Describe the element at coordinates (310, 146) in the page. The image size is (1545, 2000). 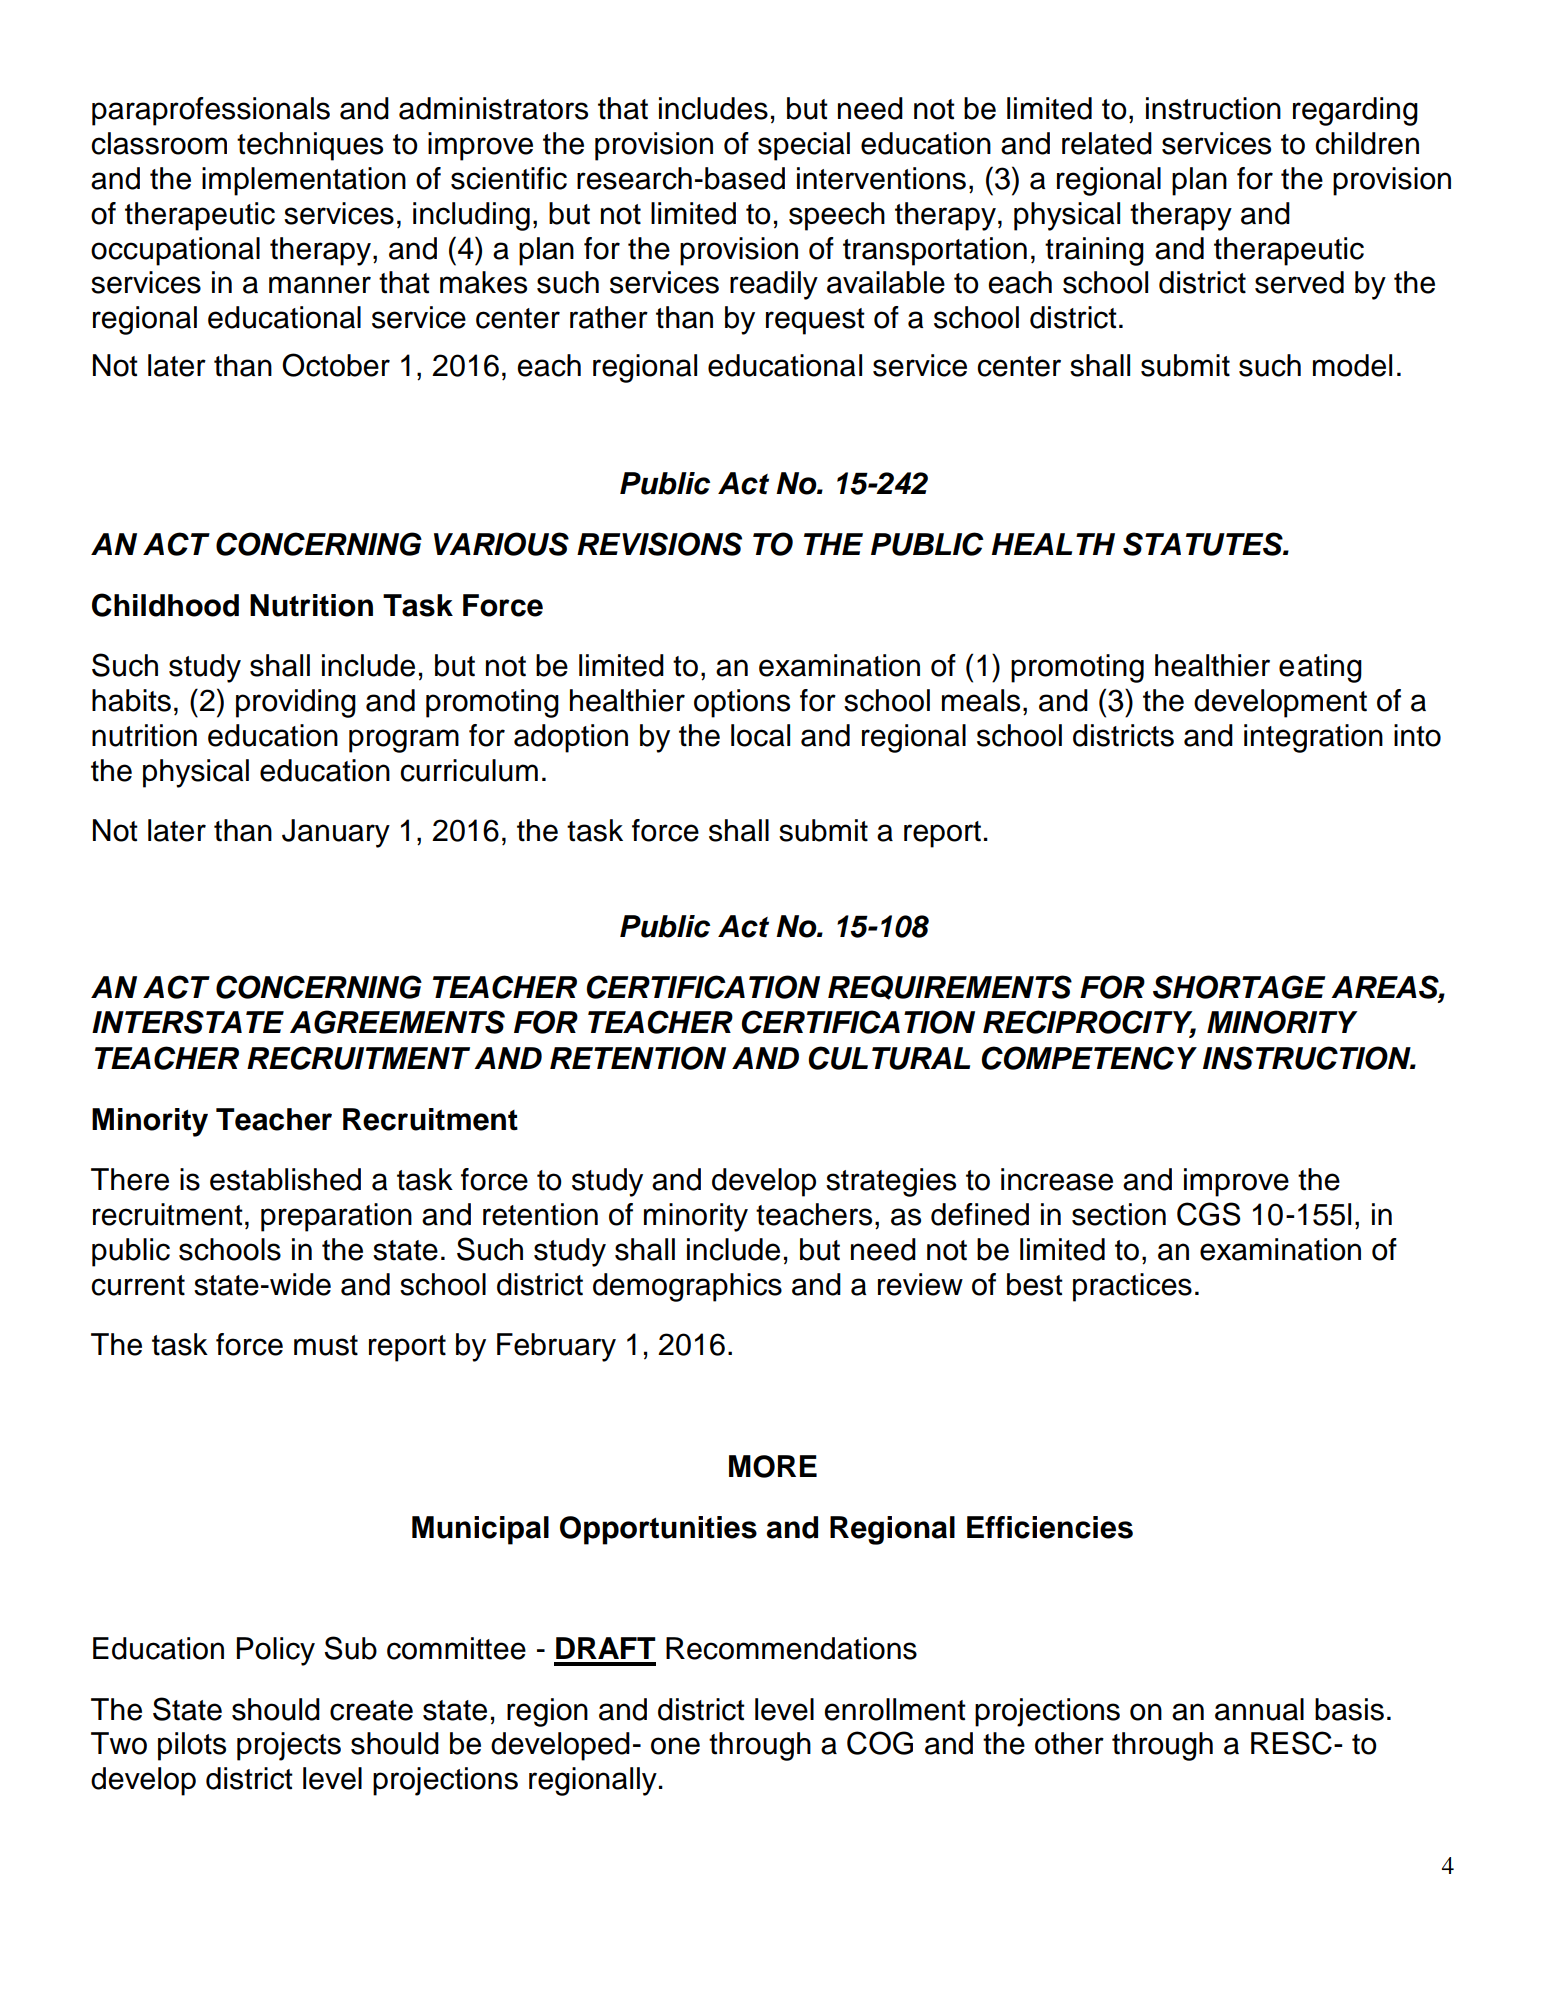
I see `techniques` at that location.
